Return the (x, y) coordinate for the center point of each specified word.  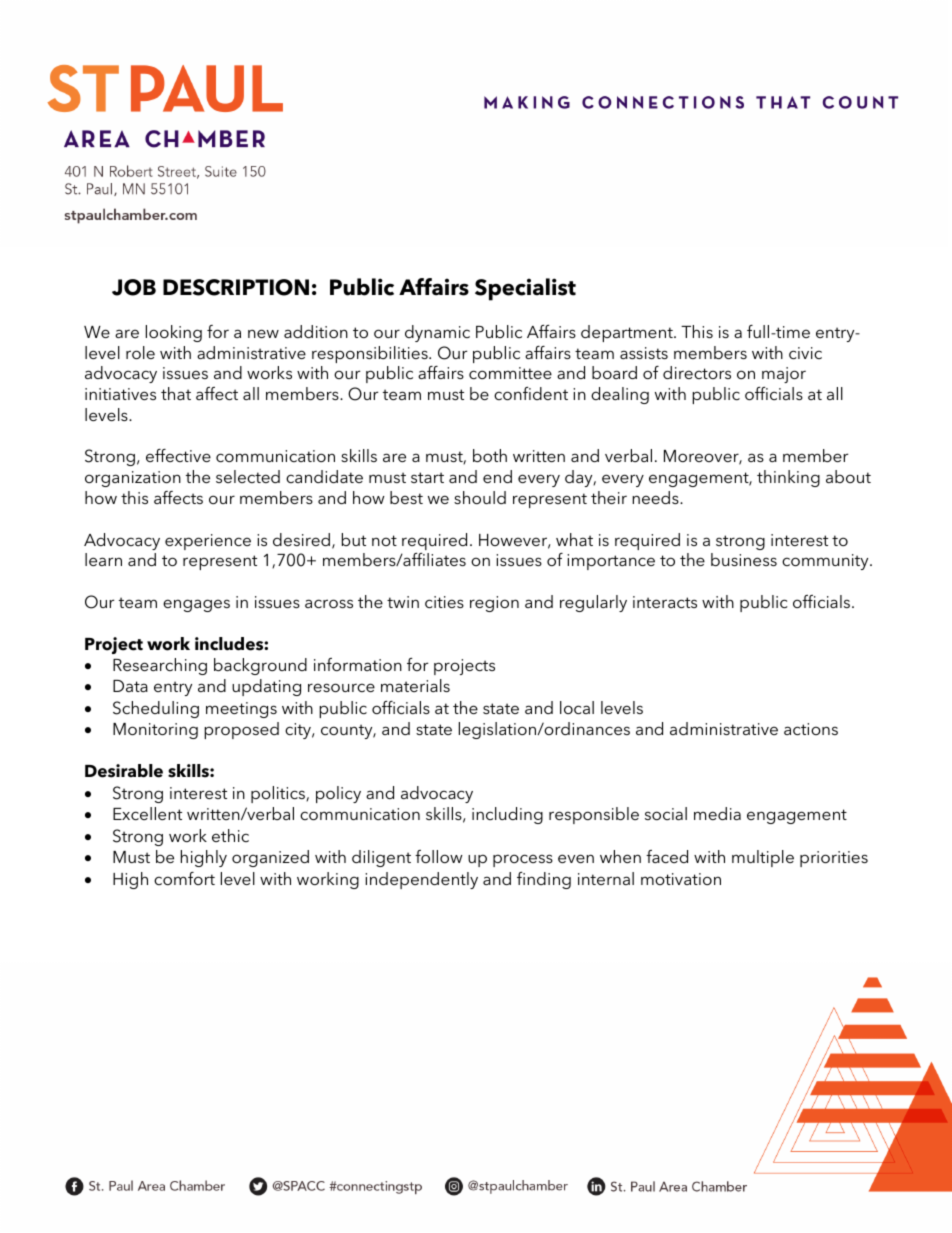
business (744, 559)
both (490, 455)
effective (178, 455)
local (577, 707)
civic (805, 353)
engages (196, 605)
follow (439, 856)
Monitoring (155, 731)
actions (811, 729)
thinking (788, 478)
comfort (184, 878)
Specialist (525, 289)
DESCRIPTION (236, 287)
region (494, 604)
